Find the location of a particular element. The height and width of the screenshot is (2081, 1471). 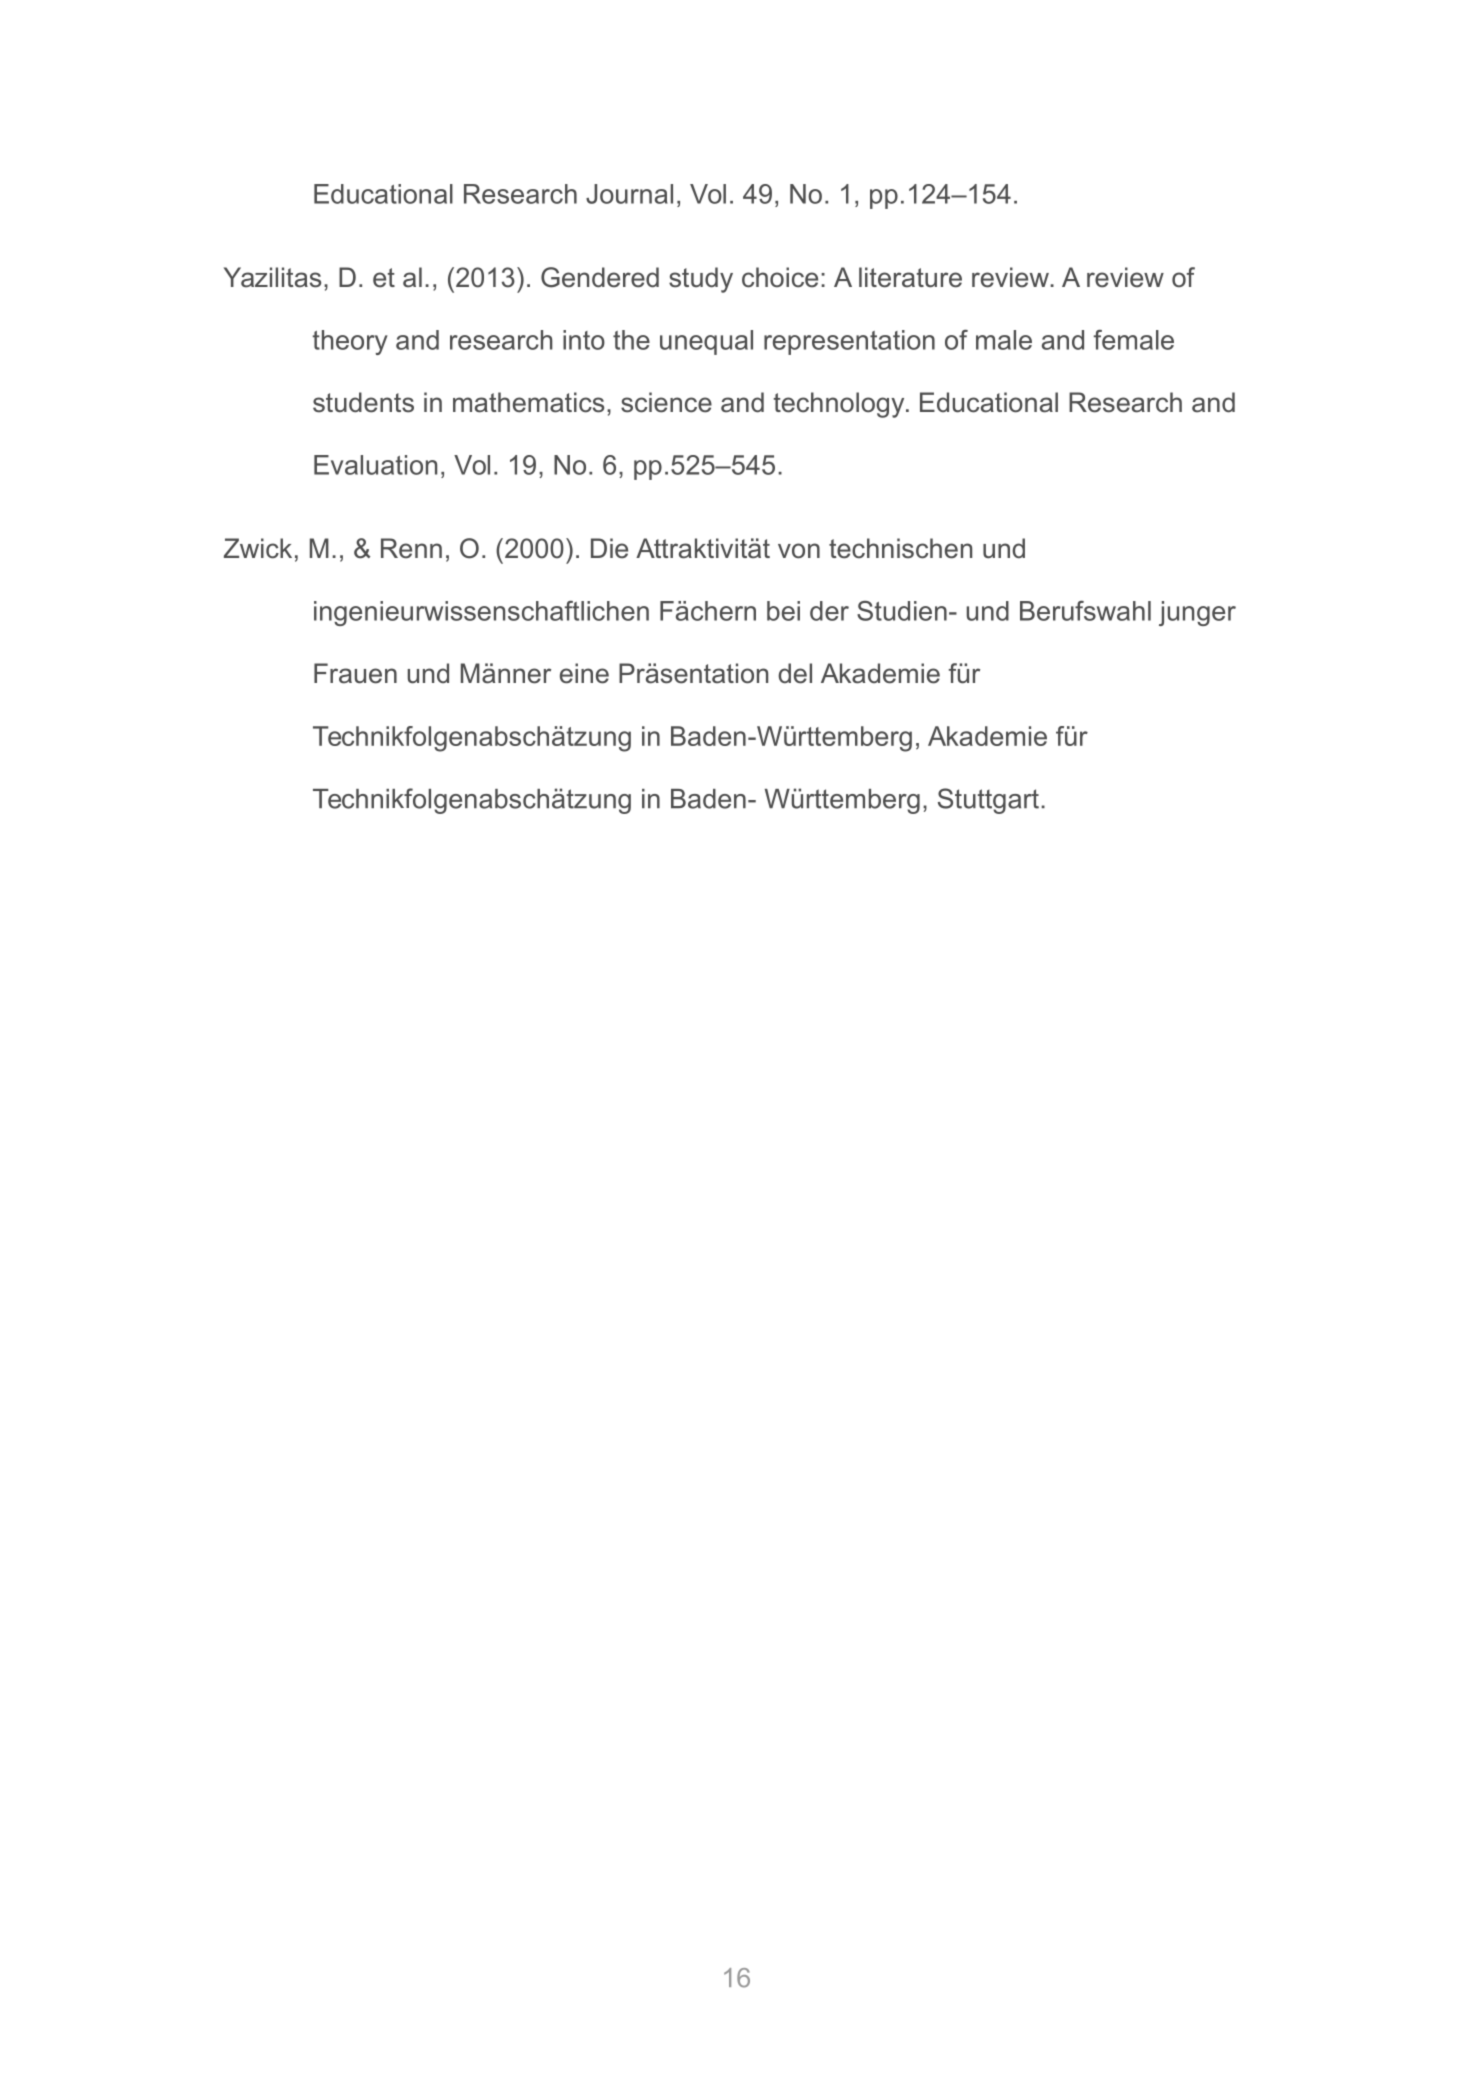

bei is located at coordinates (783, 611).
